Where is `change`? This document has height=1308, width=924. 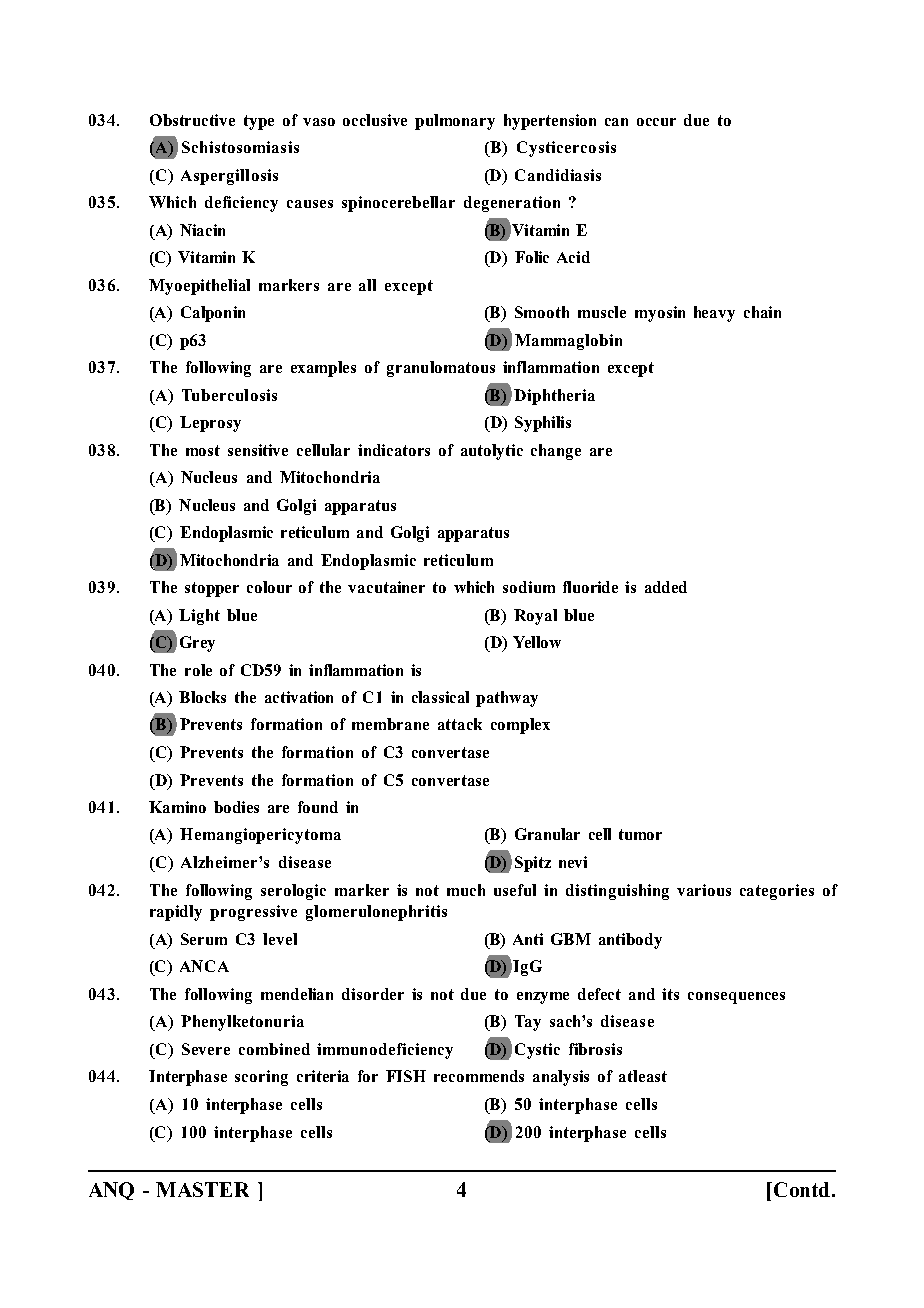
change is located at coordinates (556, 452).
